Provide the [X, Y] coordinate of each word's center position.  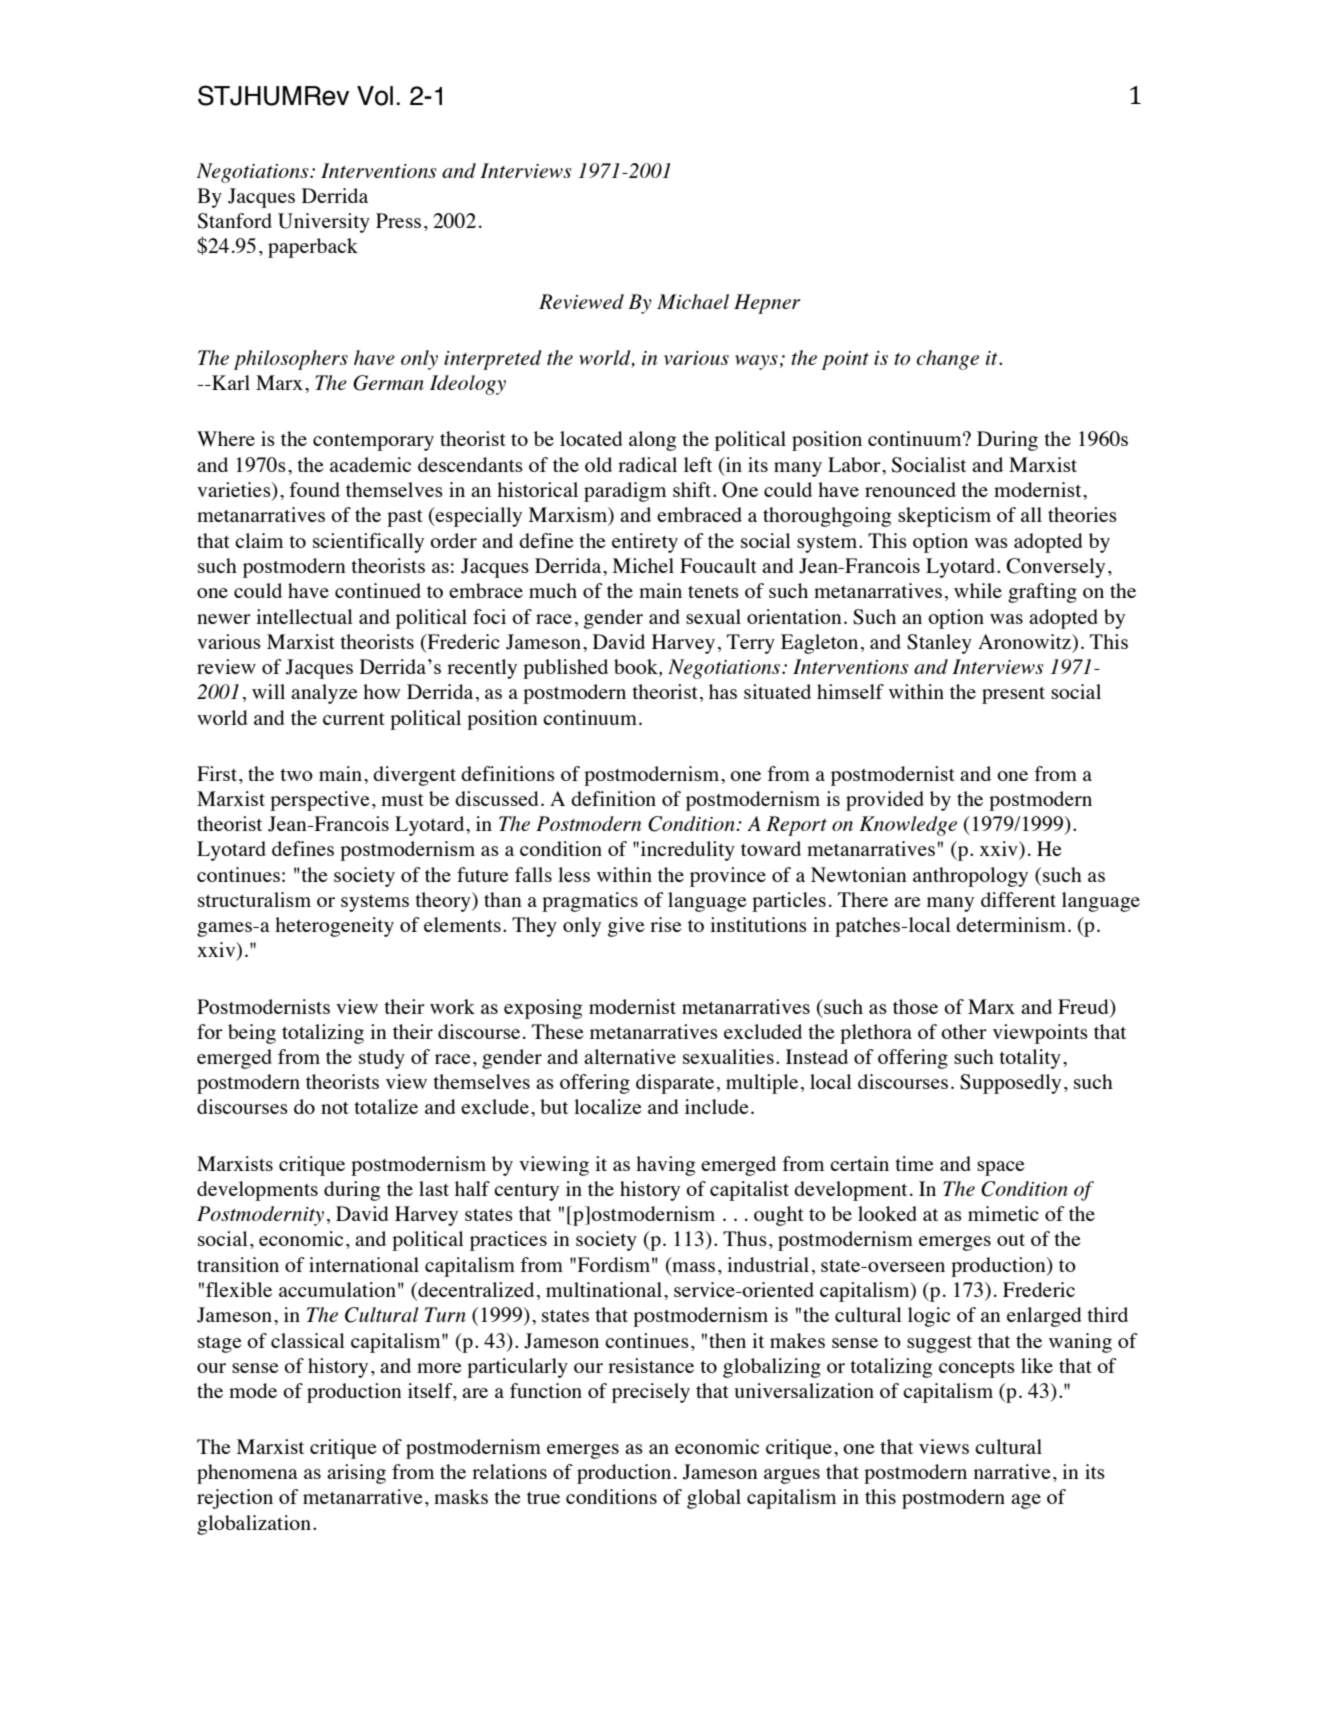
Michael [693, 301]
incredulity [688, 851]
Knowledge [908, 826]
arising [356, 1474]
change [948, 360]
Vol [375, 96]
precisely [651, 1393]
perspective [320, 801]
